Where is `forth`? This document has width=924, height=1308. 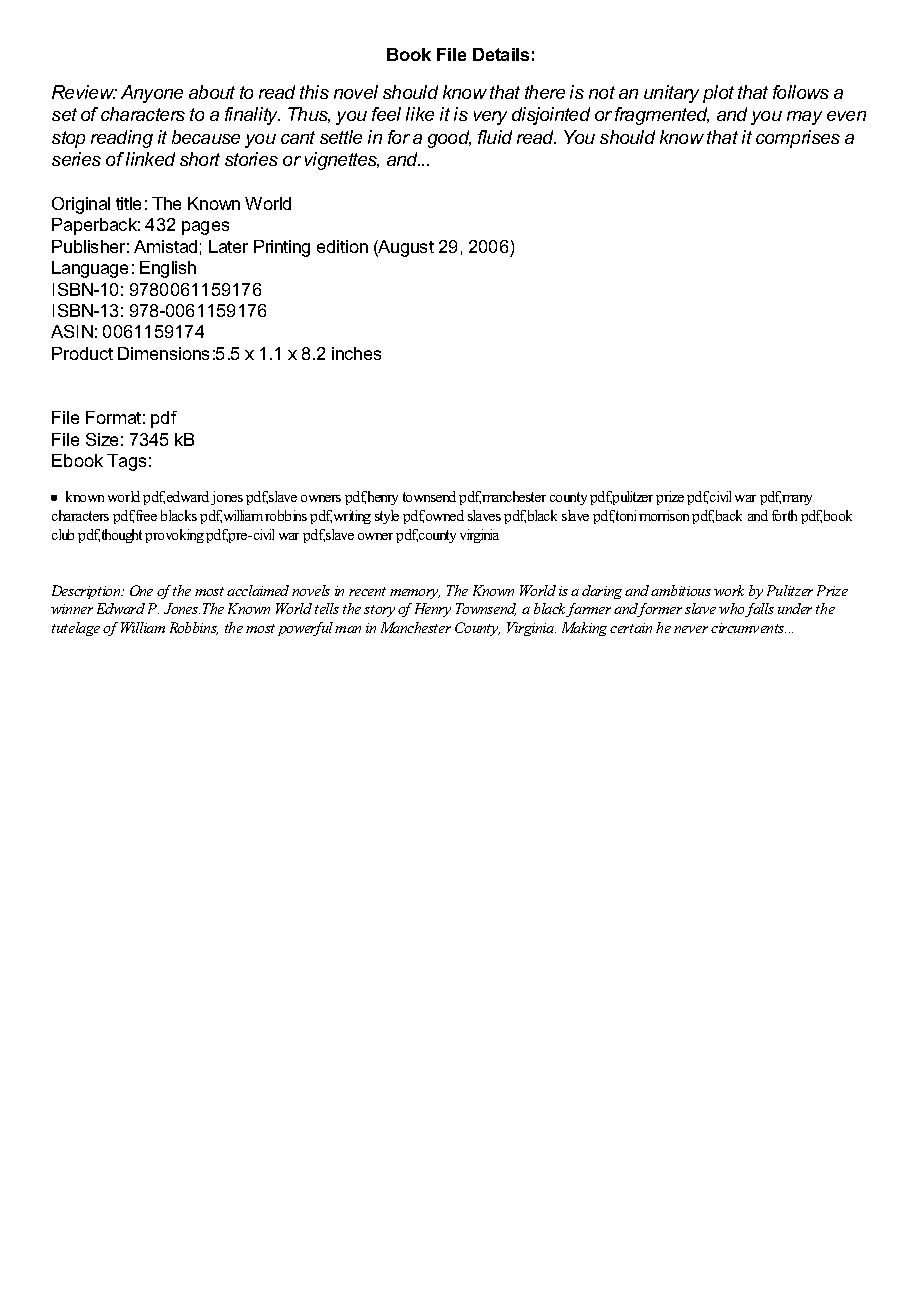
forth is located at coordinates (784, 515).
